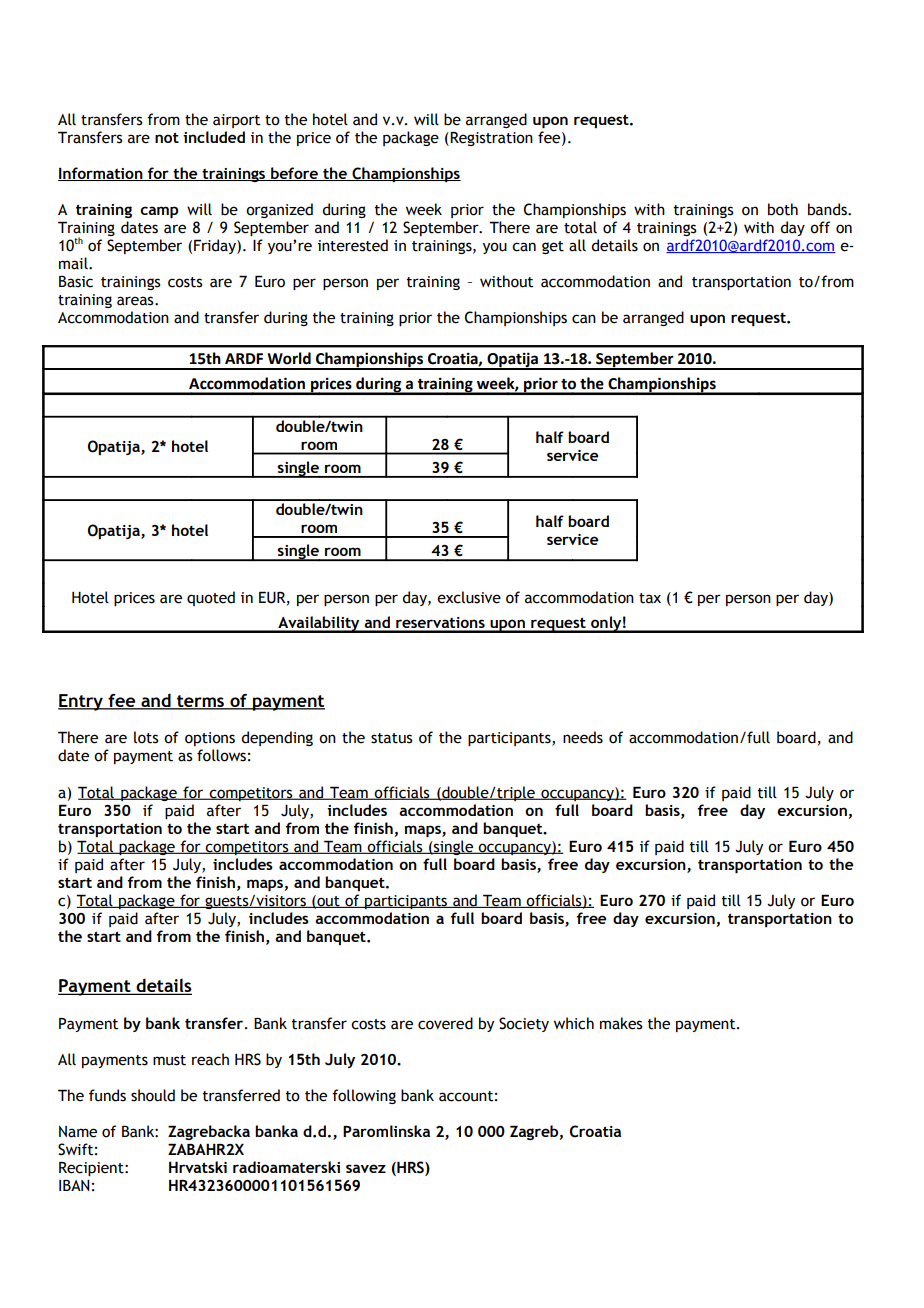 This document has width=924, height=1308. What do you see at coordinates (583, 737) in the document?
I see `needs` at bounding box center [583, 737].
